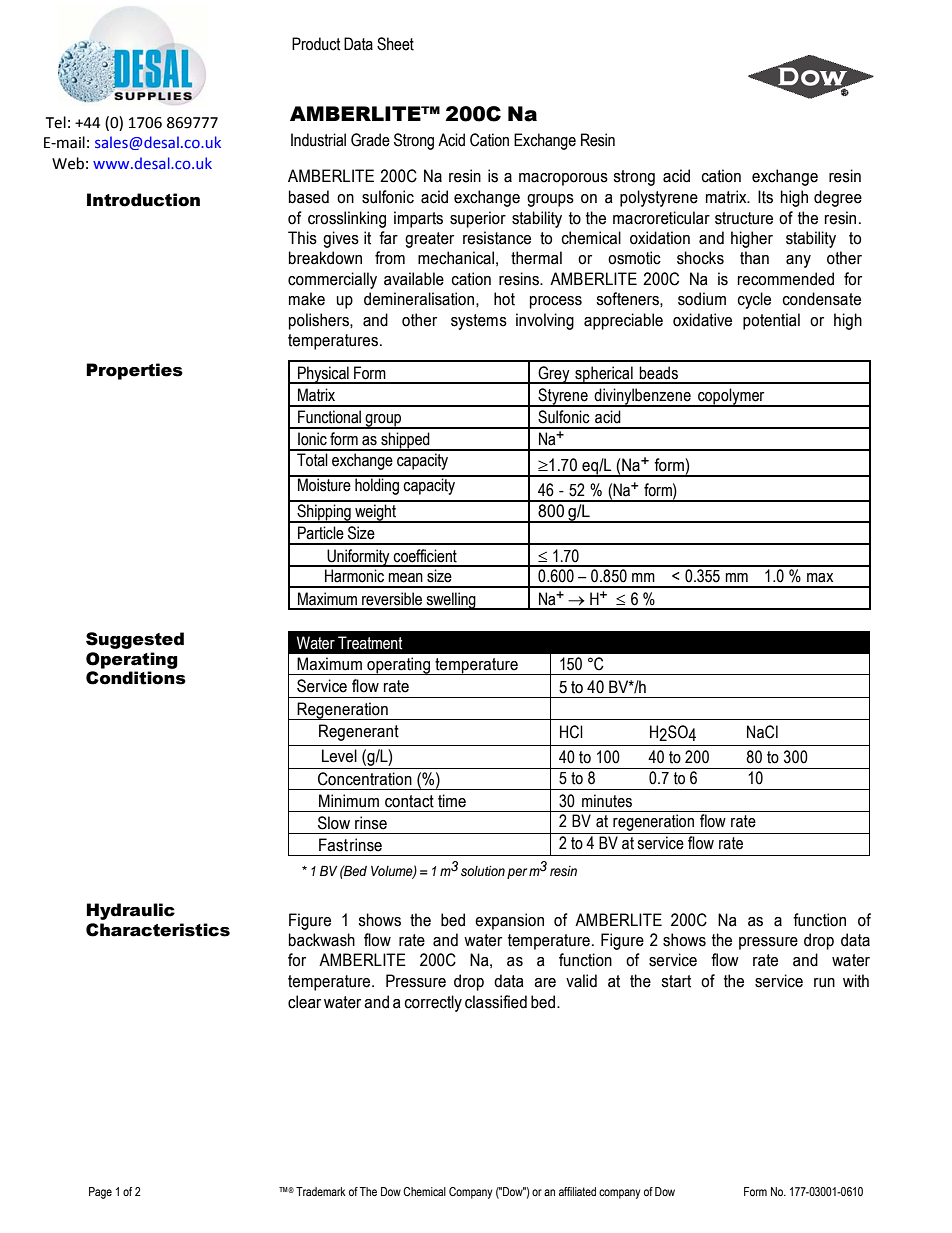 Image resolution: width=952 pixels, height=1233 pixels. Describe the element at coordinates (479, 322) in the screenshot. I see `systems` at that location.
